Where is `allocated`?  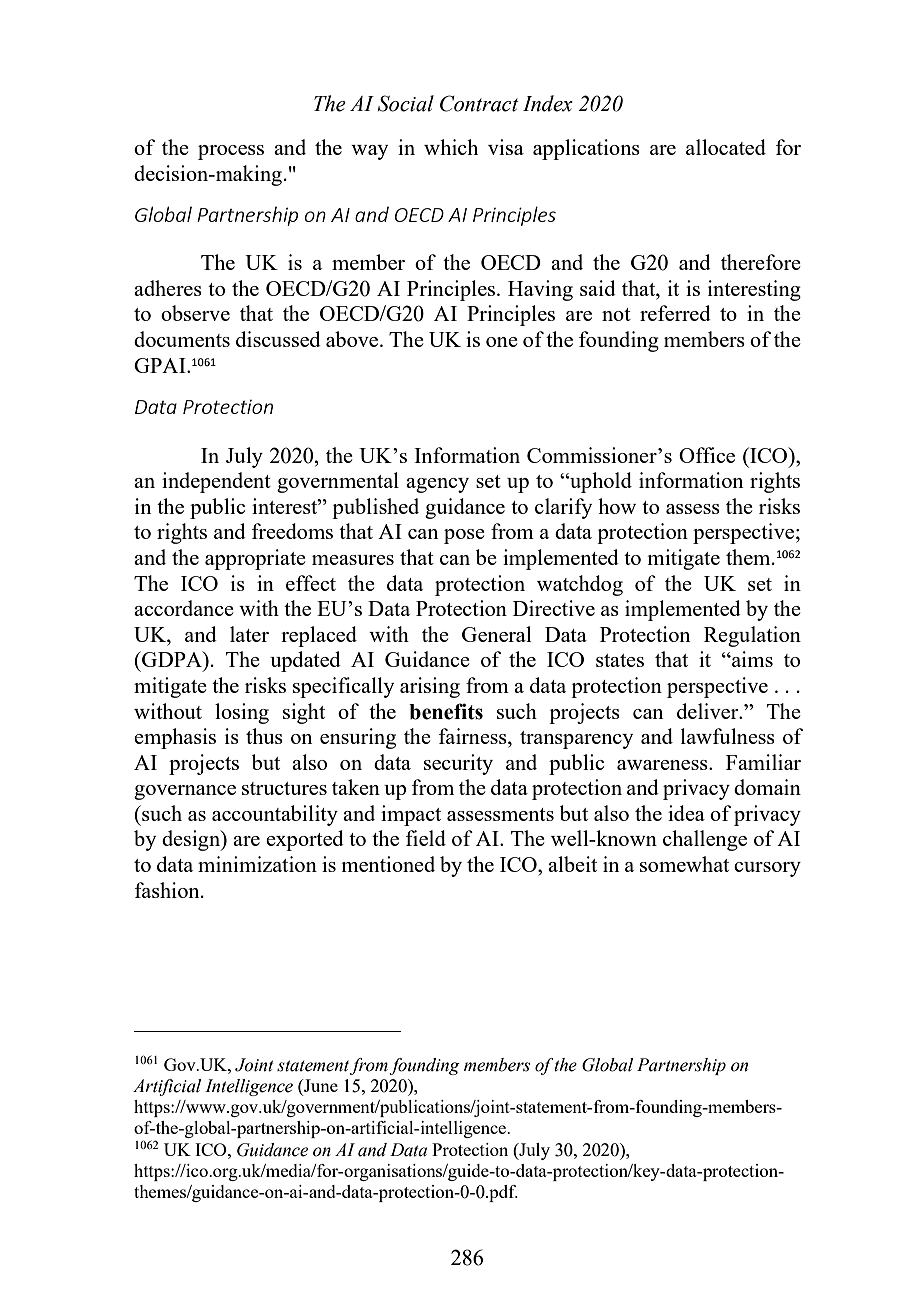 allocated is located at coordinates (726, 147).
